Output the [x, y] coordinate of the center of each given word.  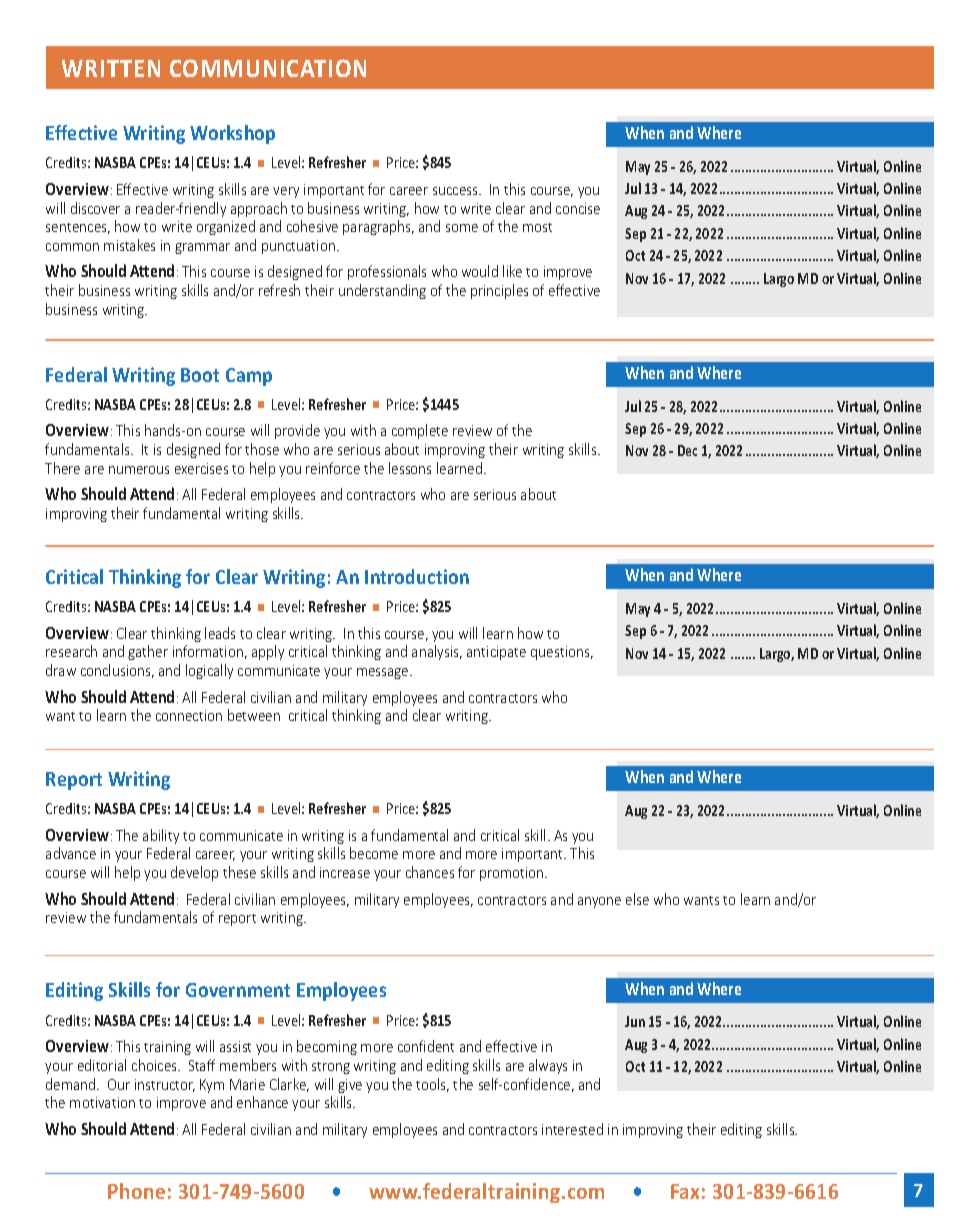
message [384, 673]
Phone [136, 1191]
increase [345, 872]
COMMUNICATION [268, 68]
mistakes [129, 245]
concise [578, 208]
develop [194, 873]
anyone [599, 902]
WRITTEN [111, 68]
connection [189, 715]
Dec [687, 450]
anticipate [496, 653]
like [512, 271]
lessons [410, 468]
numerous [139, 470]
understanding [382, 291]
